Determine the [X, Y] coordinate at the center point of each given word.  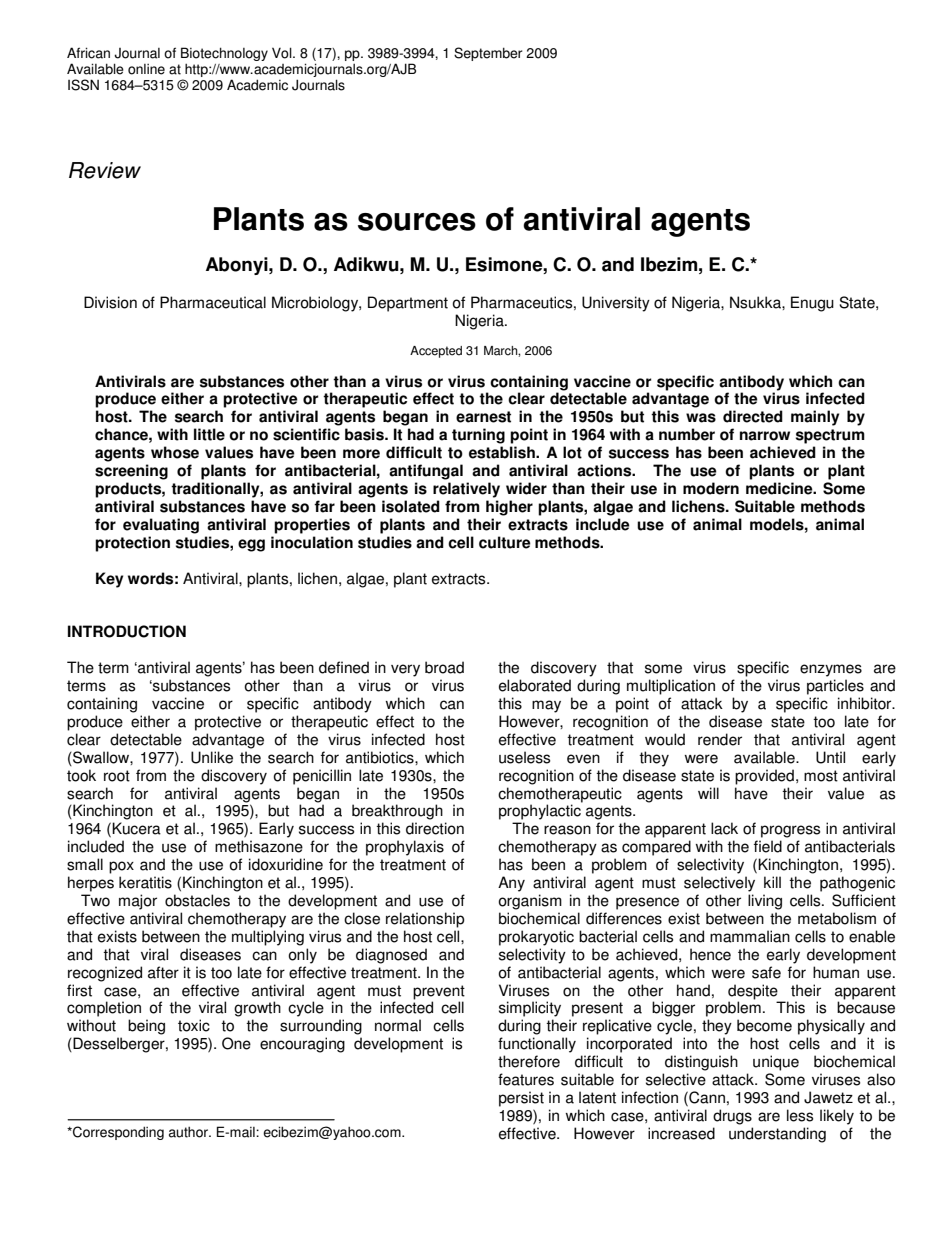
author [190, 1132]
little [209, 434]
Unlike [212, 757]
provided [764, 777]
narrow [765, 436]
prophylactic [540, 812]
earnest [483, 417]
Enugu [812, 304]
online [146, 69]
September [488, 54]
